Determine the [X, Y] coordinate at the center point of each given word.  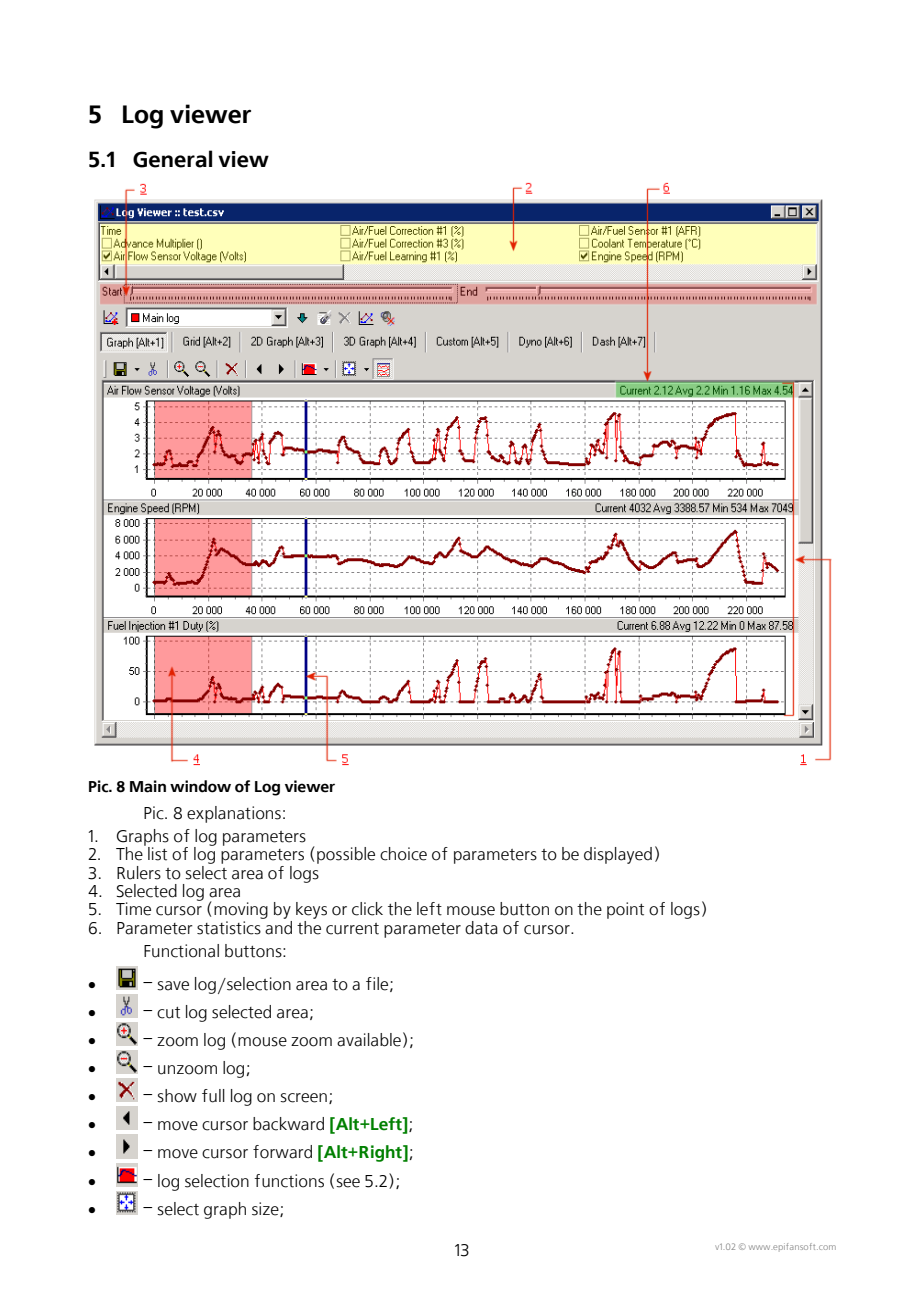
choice [403, 854]
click [367, 909]
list [157, 854]
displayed [618, 855]
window [200, 786]
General [172, 159]
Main [148, 786]
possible [346, 855]
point [625, 910]
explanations [234, 814]
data [481, 928]
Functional [181, 951]
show [177, 1096]
